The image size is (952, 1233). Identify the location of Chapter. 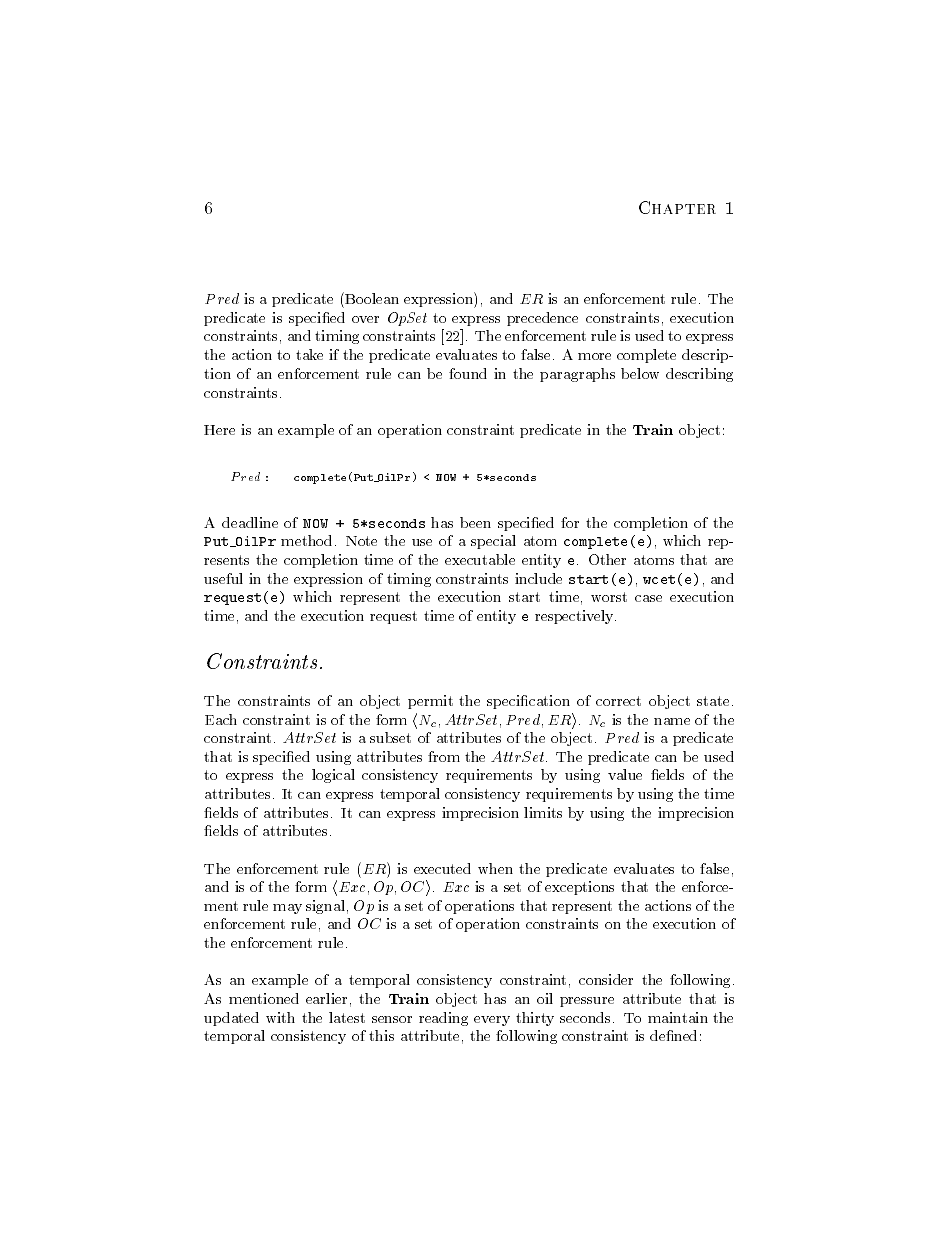
(677, 207).
